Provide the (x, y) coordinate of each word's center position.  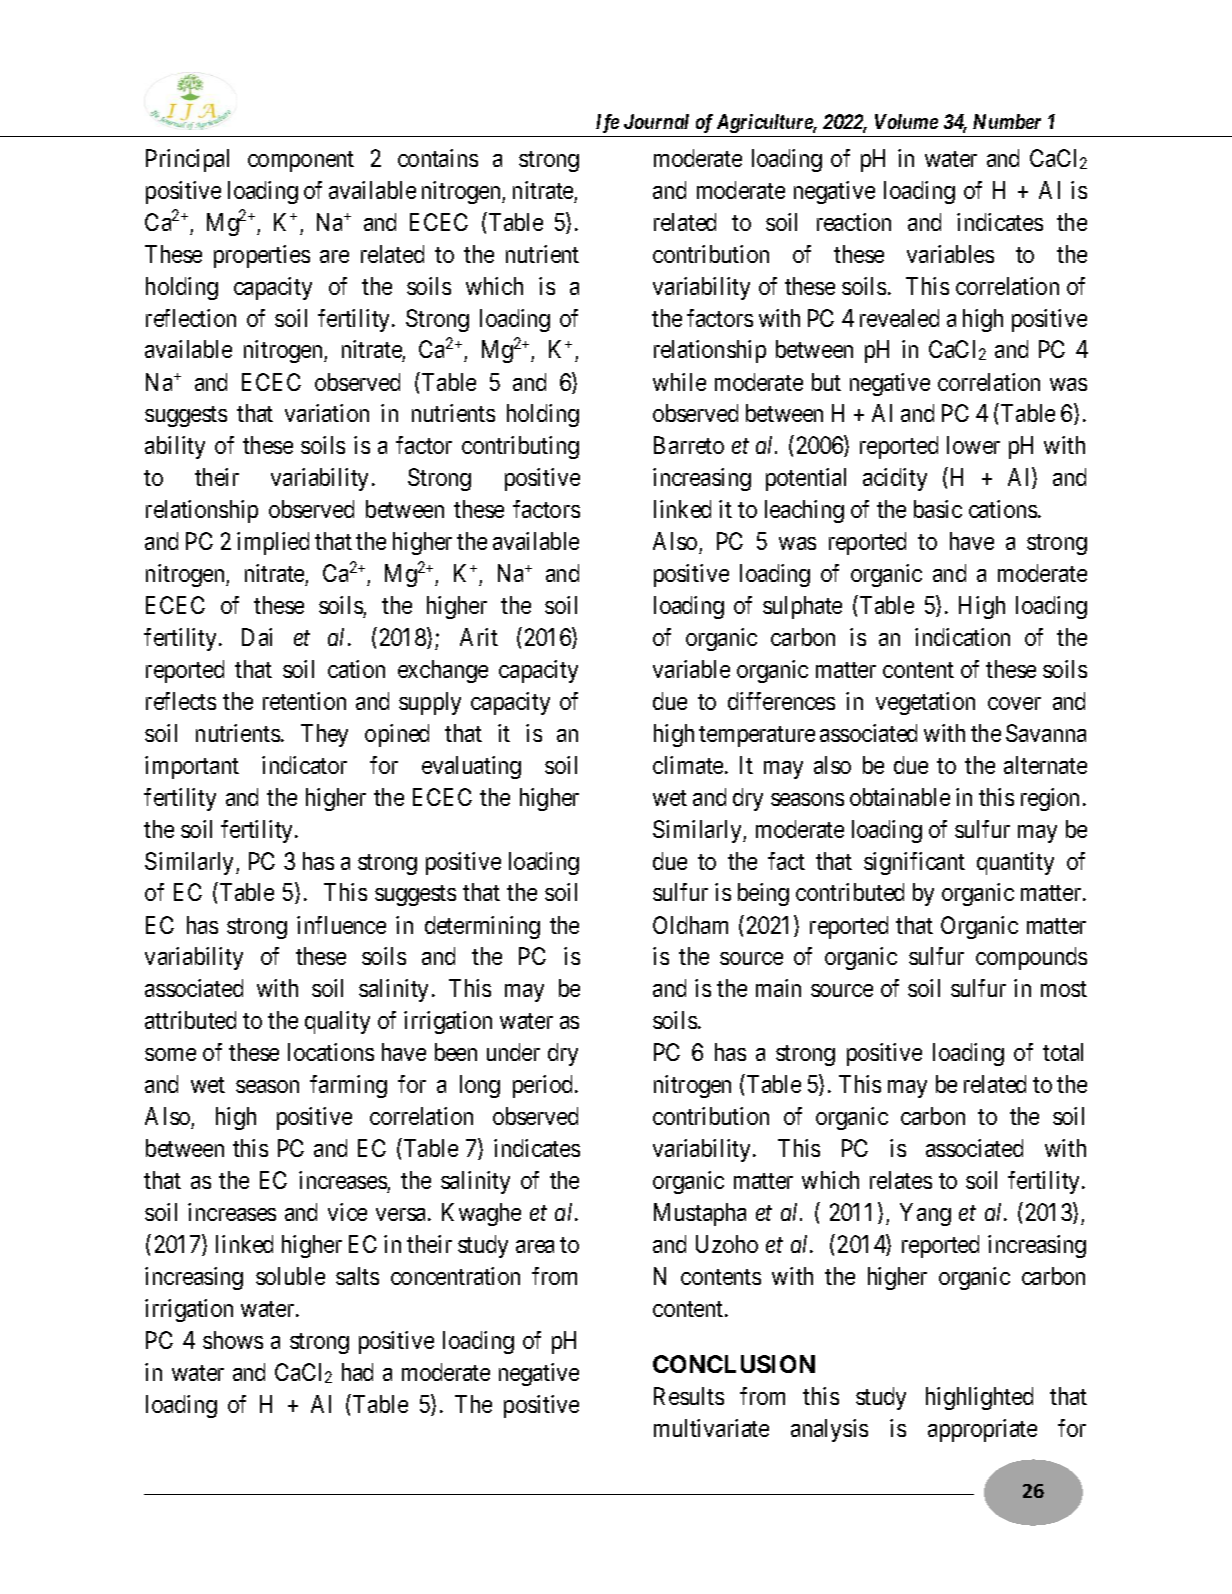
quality (337, 1022)
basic (938, 509)
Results (689, 1396)
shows (233, 1340)
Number (1007, 121)
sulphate (802, 607)
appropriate (982, 1430)
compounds (1031, 958)
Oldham (690, 925)
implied (273, 543)
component (301, 161)
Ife (607, 123)
